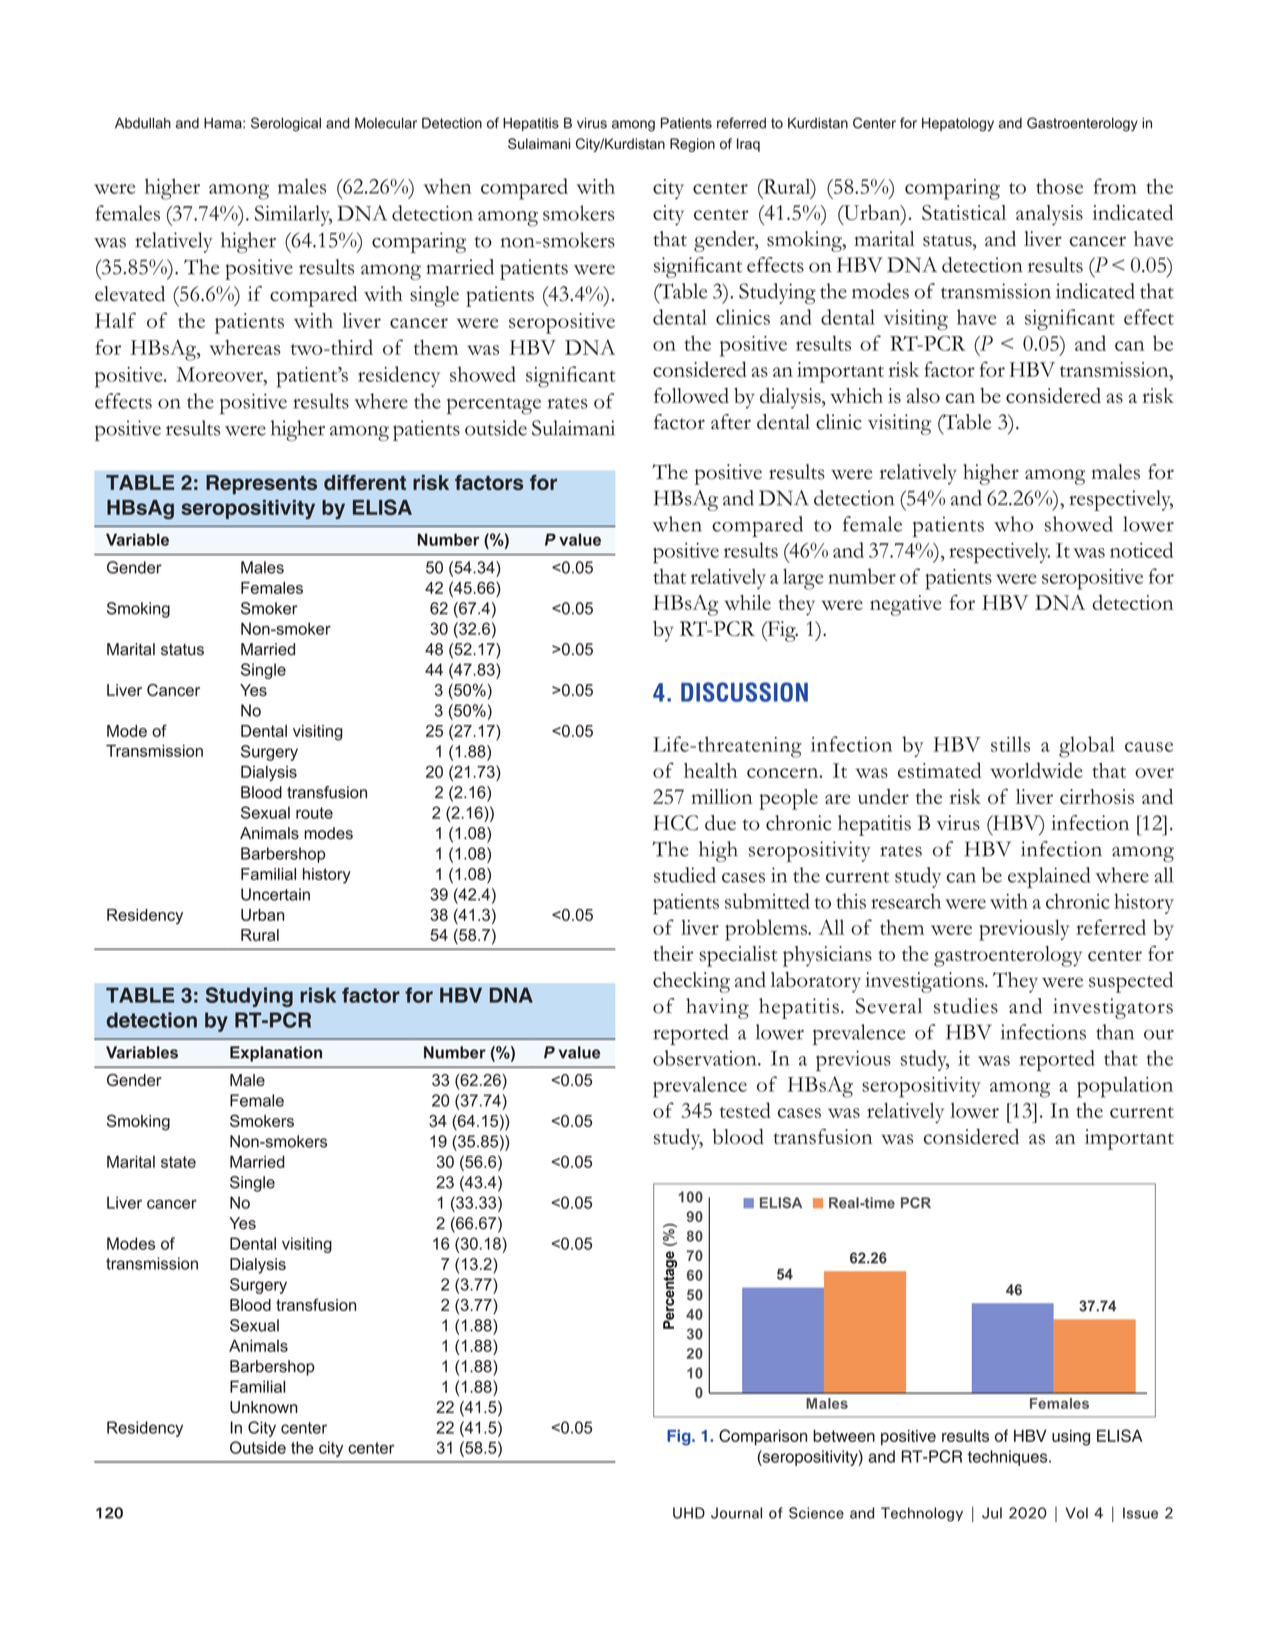 The image size is (1268, 1641). I want to click on who, so click(1013, 524).
